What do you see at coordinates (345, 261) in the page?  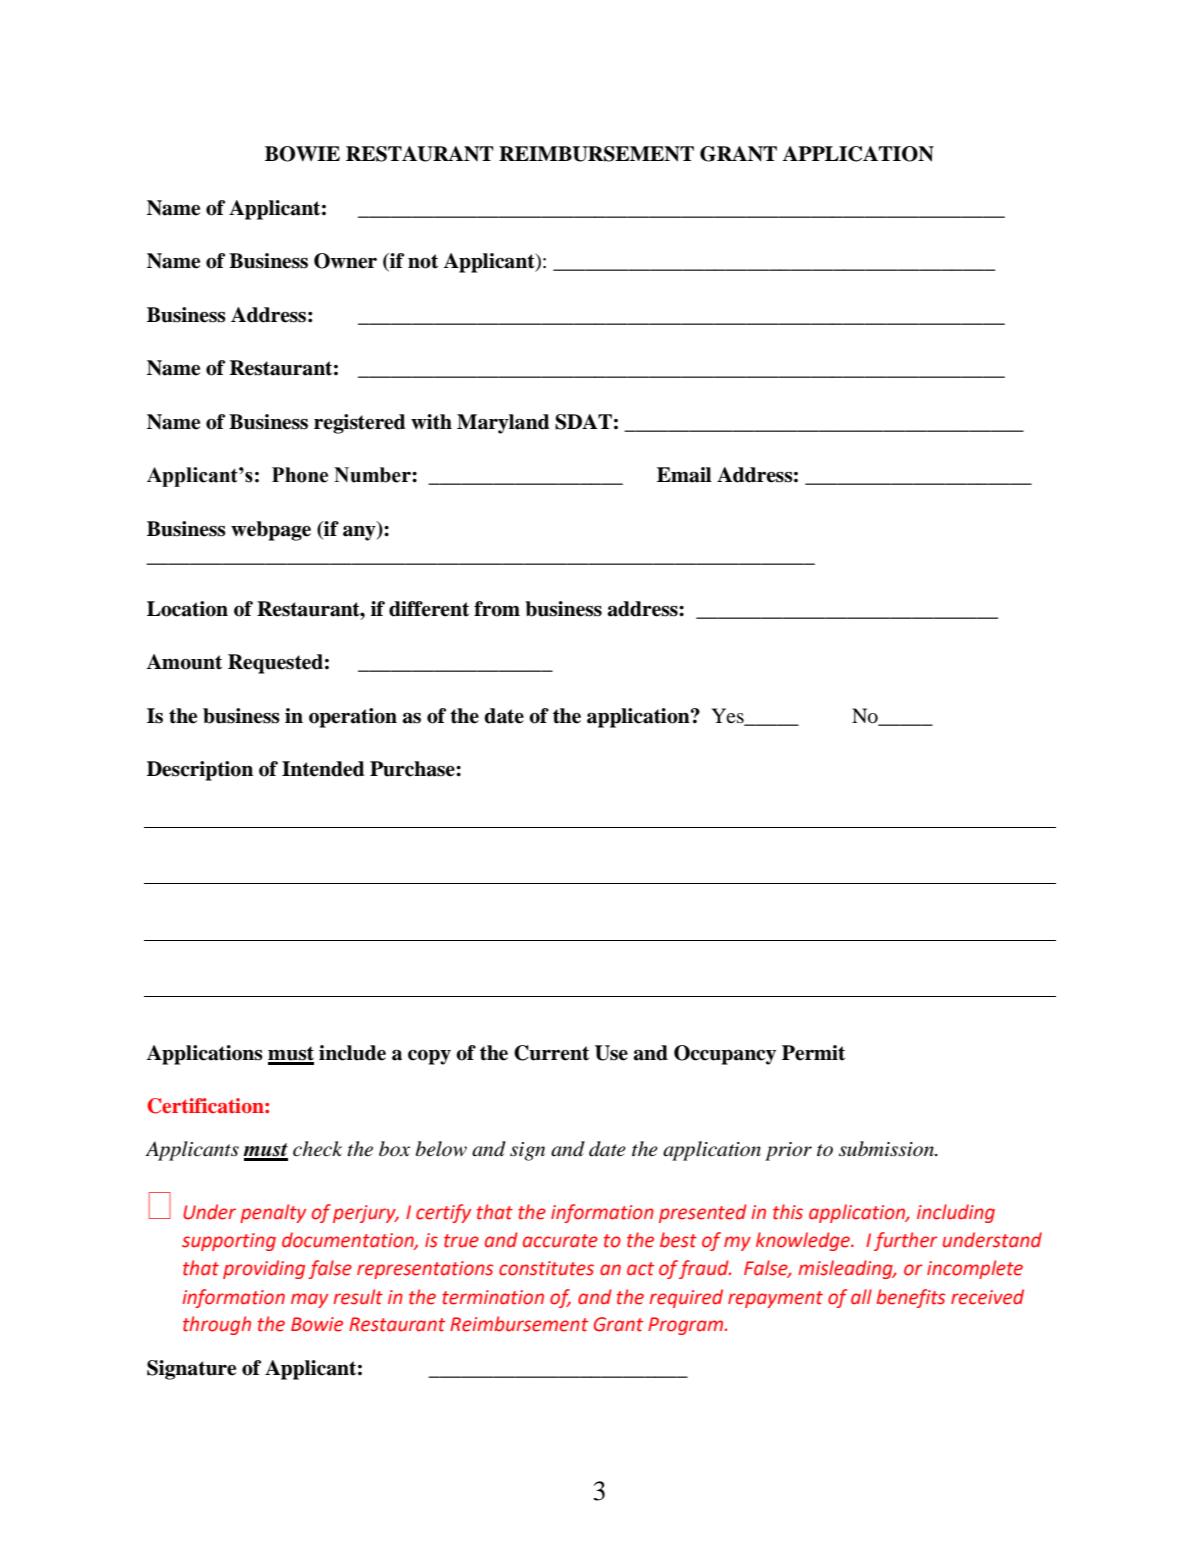 I see `Owner` at bounding box center [345, 261].
